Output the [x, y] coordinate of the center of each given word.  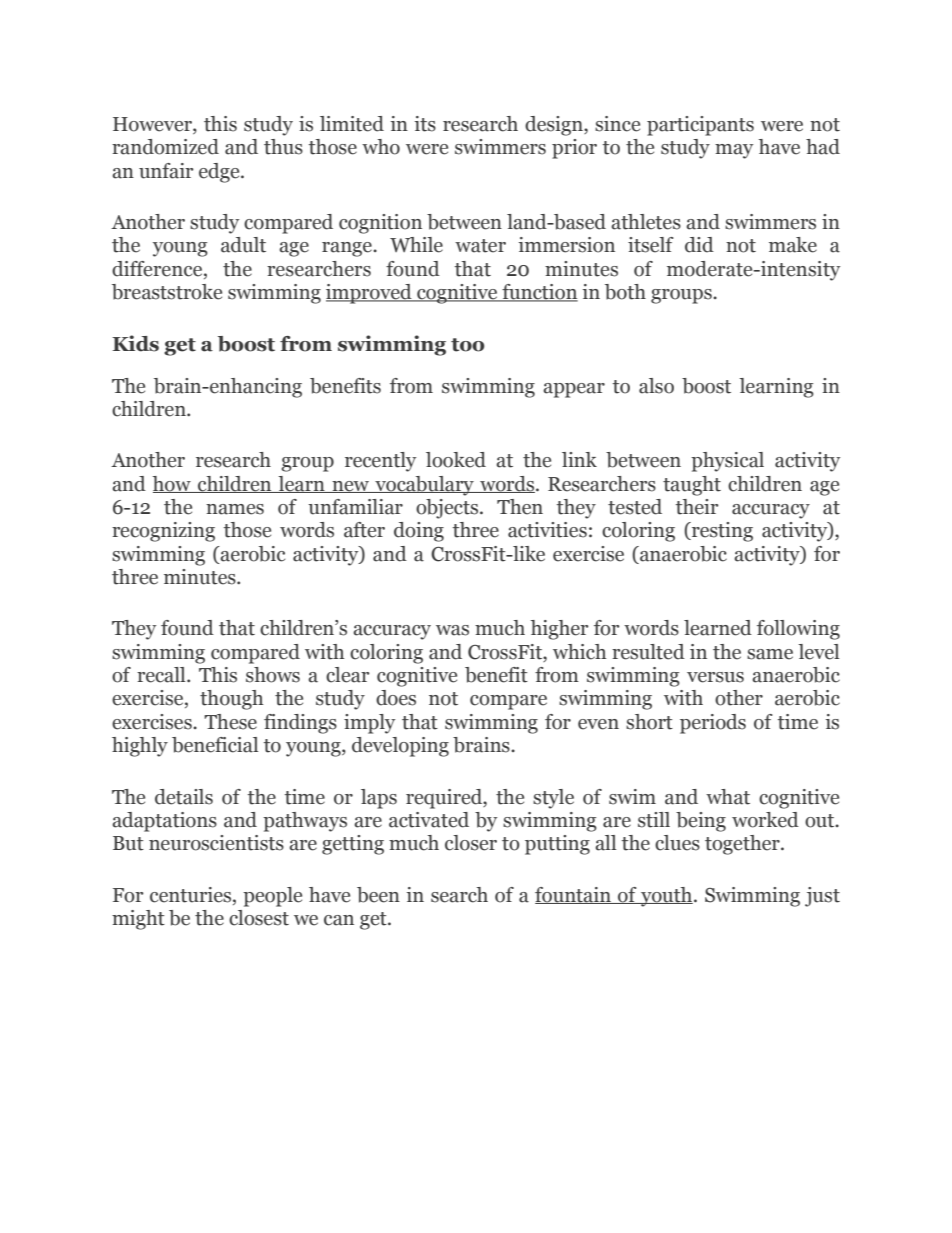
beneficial [215, 745]
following [798, 630]
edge [220, 173]
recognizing [163, 532]
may [734, 151]
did [699, 245]
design [555, 126]
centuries [192, 895]
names [235, 509]
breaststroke [167, 292]
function [539, 293]
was [452, 630]
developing [400, 747]
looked [456, 460]
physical [727, 462]
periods [713, 724]
